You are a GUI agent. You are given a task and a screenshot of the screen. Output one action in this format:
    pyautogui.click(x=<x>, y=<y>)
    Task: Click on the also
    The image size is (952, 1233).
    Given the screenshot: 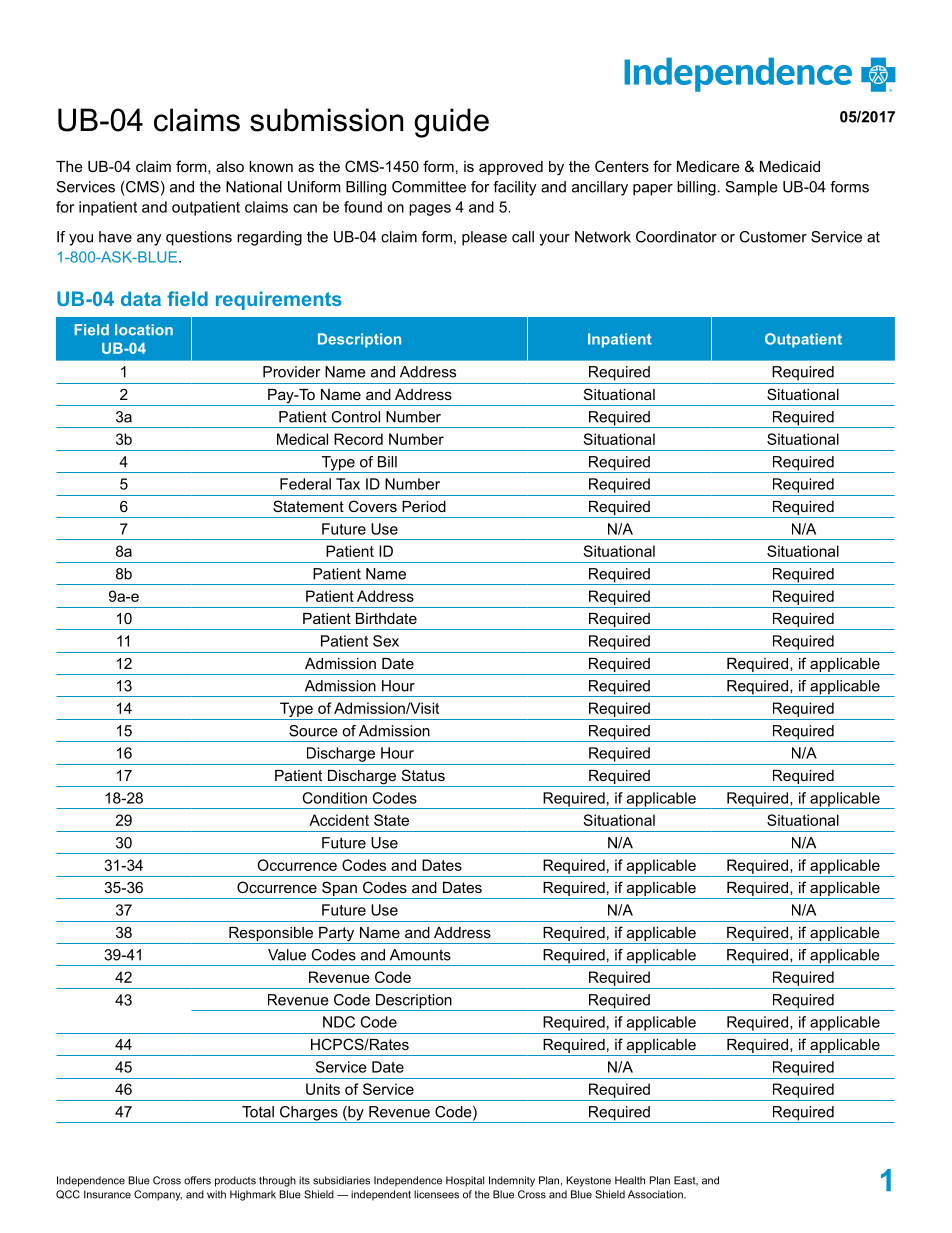 What is the action you would take?
    pyautogui.click(x=230, y=166)
